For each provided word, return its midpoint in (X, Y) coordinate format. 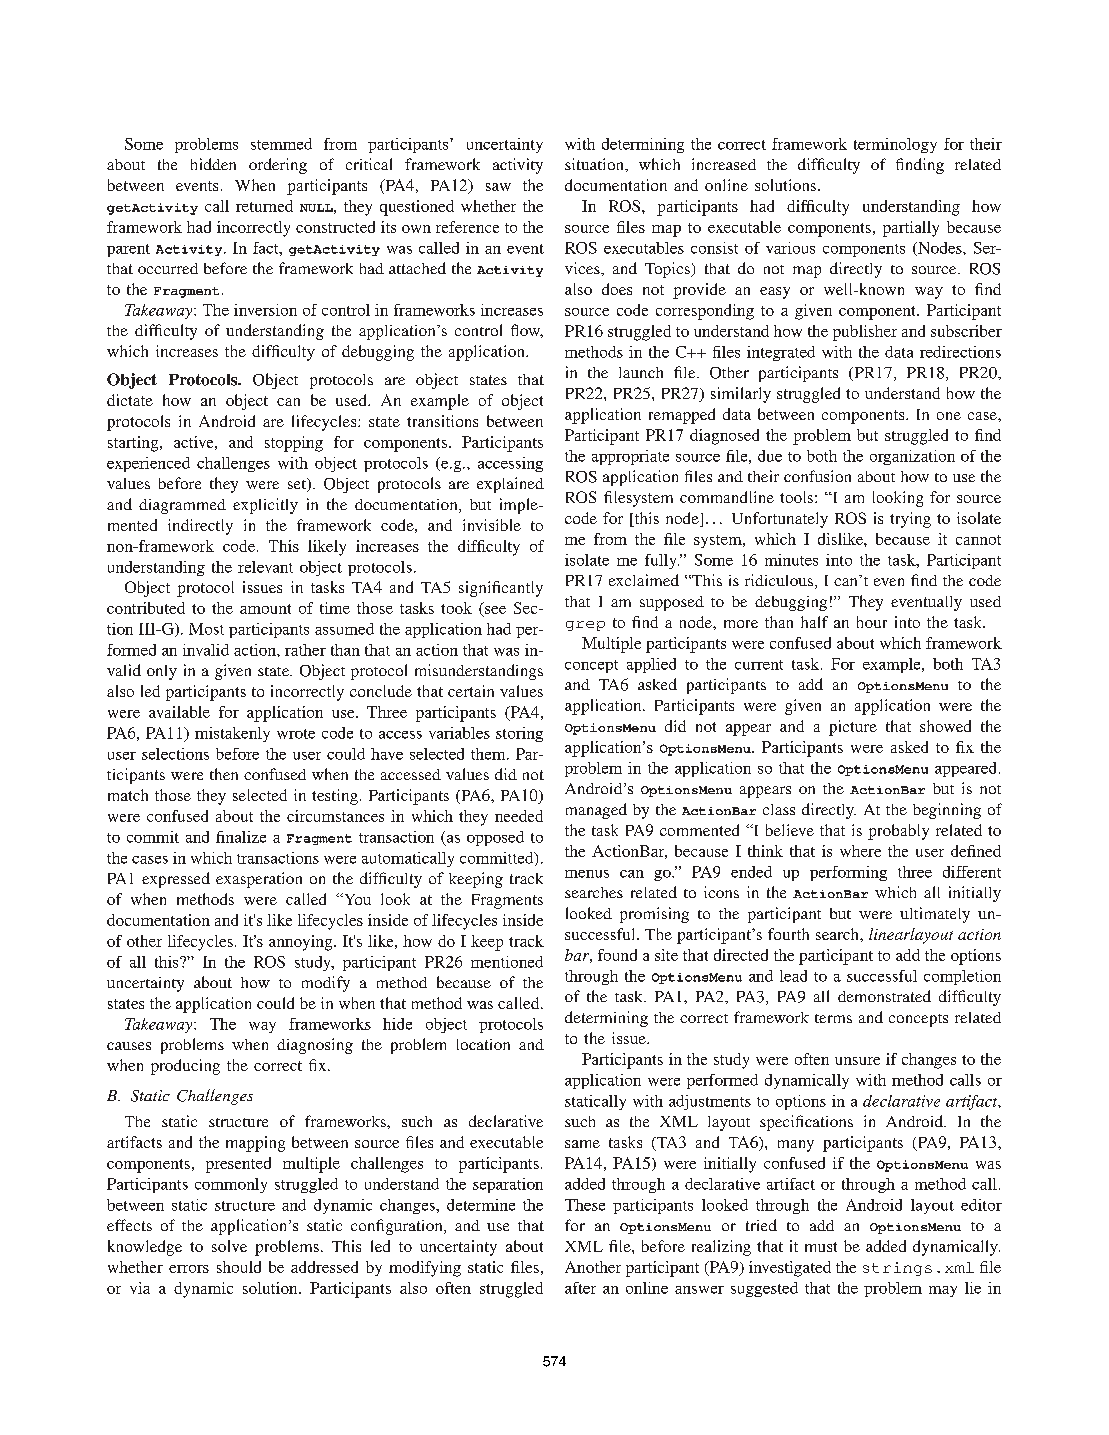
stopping (294, 444)
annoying (302, 943)
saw (498, 187)
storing (519, 734)
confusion (817, 476)
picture (853, 728)
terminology (895, 145)
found (617, 955)
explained (510, 485)
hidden (213, 164)
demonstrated (884, 996)
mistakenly (232, 734)
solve (229, 1246)
